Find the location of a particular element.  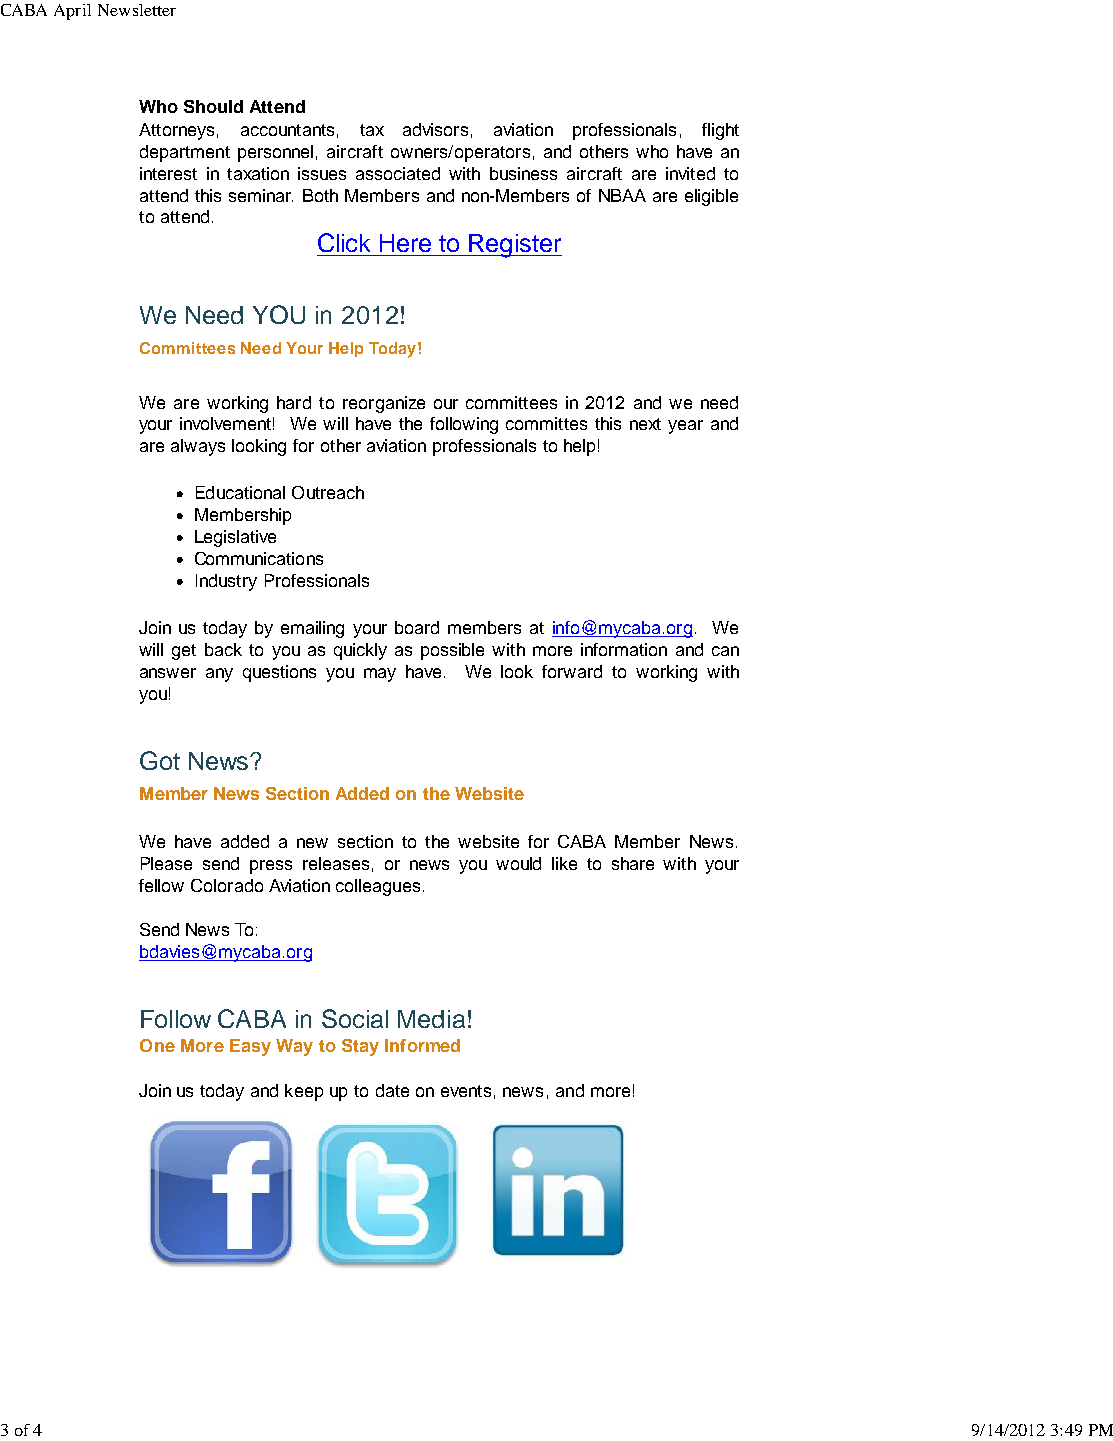

April is located at coordinates (72, 12).
